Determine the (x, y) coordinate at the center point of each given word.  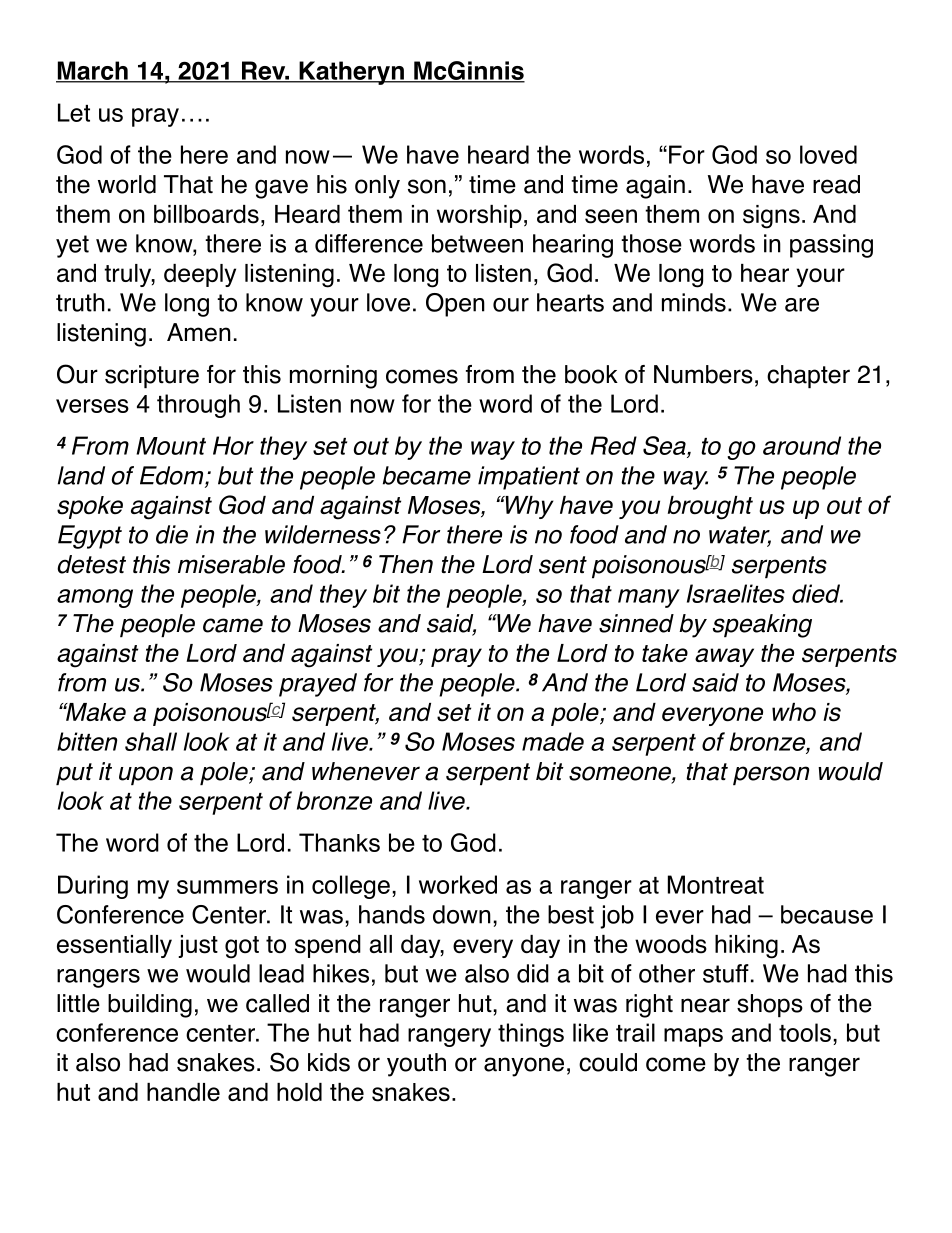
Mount (171, 446)
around (802, 445)
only (377, 187)
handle (183, 1092)
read (836, 184)
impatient (529, 478)
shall (151, 741)
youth (416, 1065)
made (553, 741)
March (93, 71)
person (771, 775)
